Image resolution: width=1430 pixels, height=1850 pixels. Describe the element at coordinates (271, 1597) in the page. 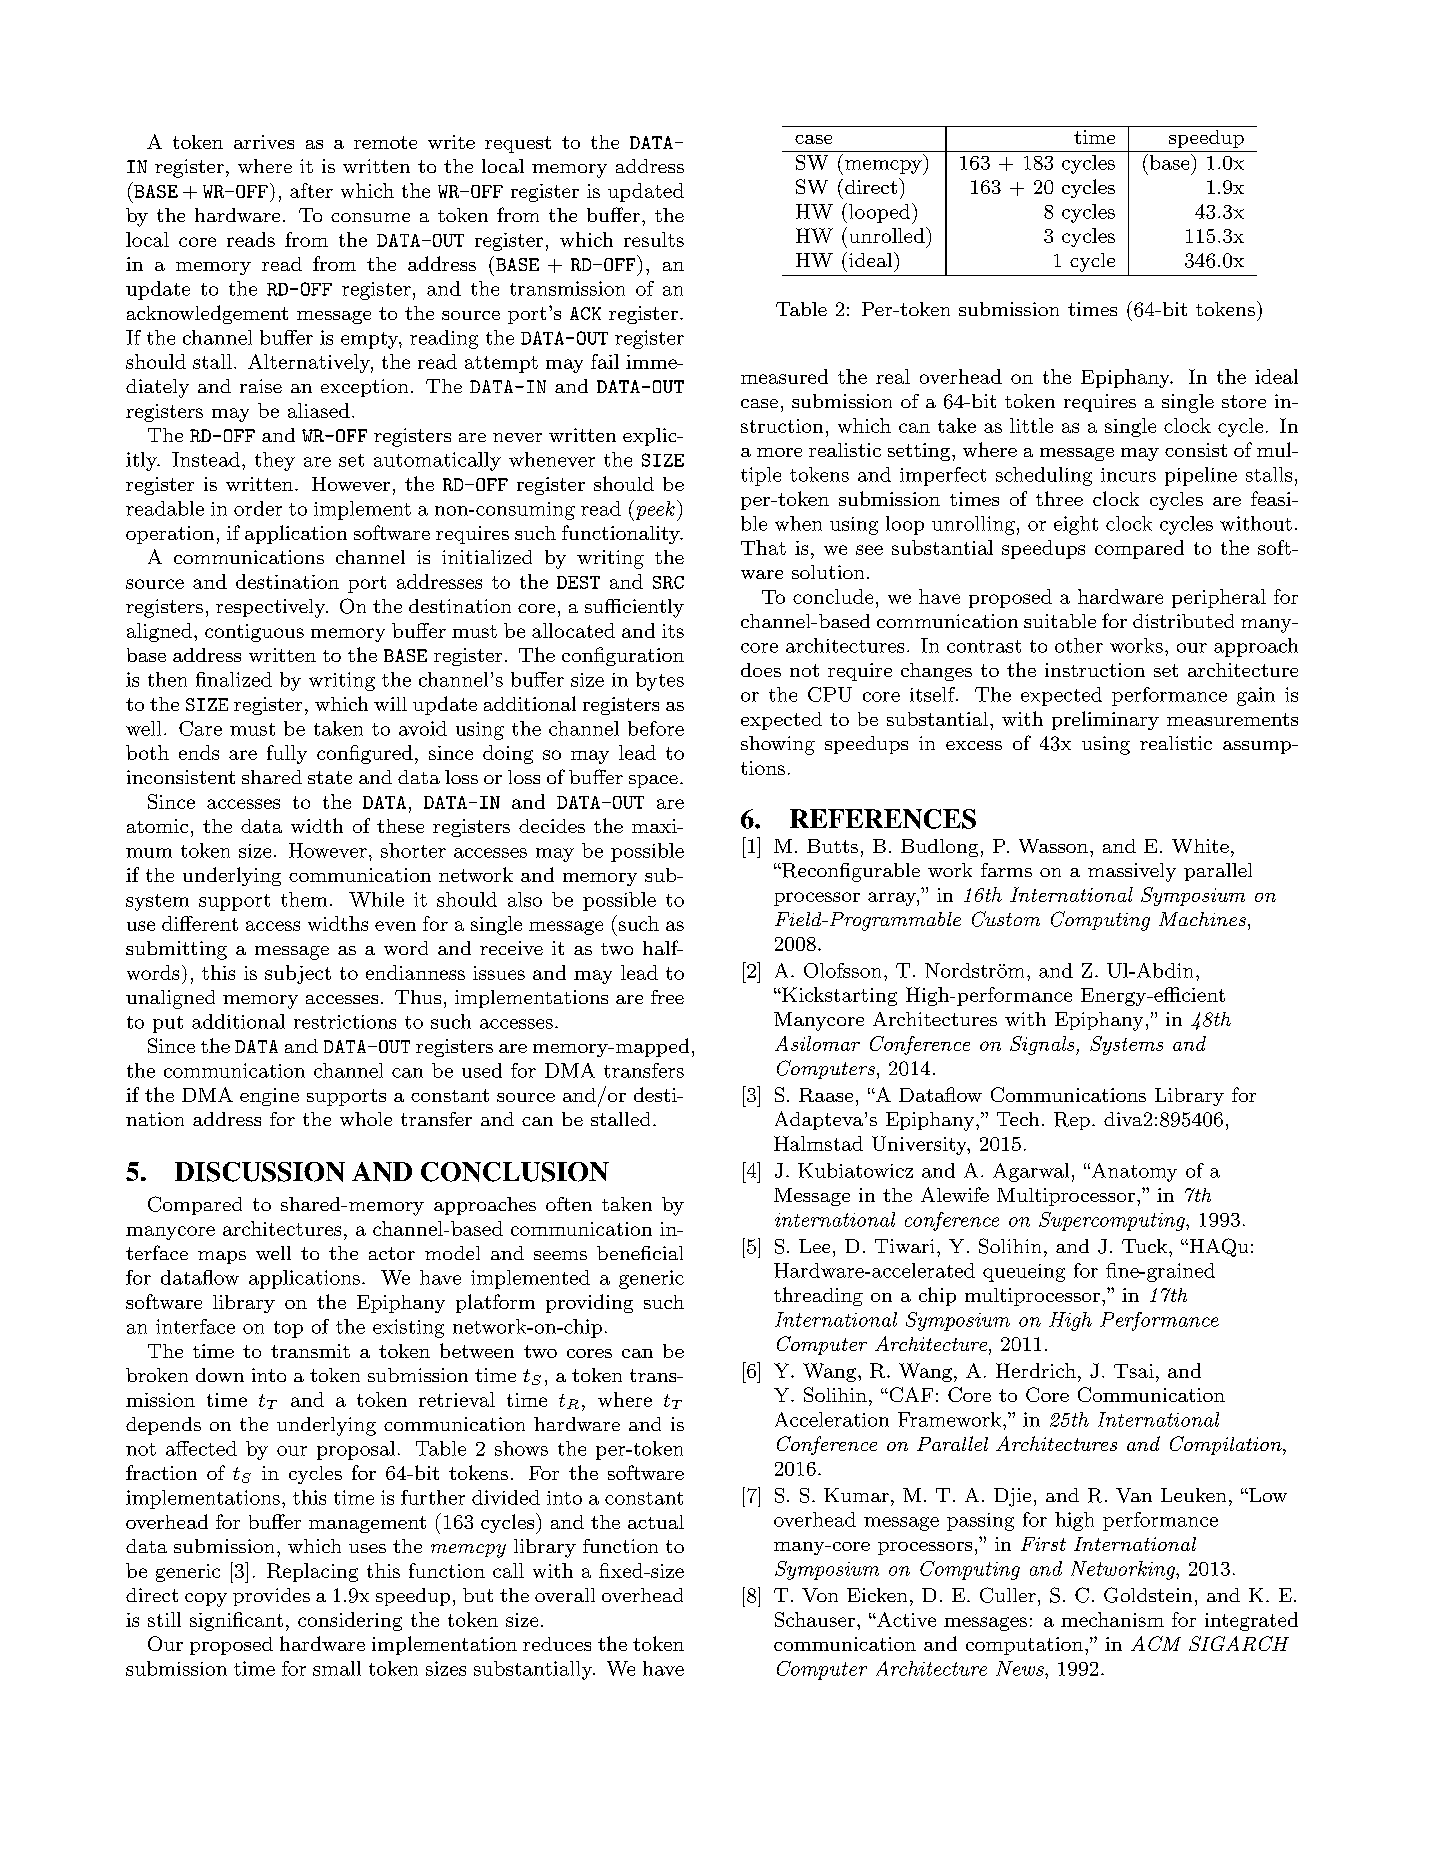

I see `provides` at that location.
